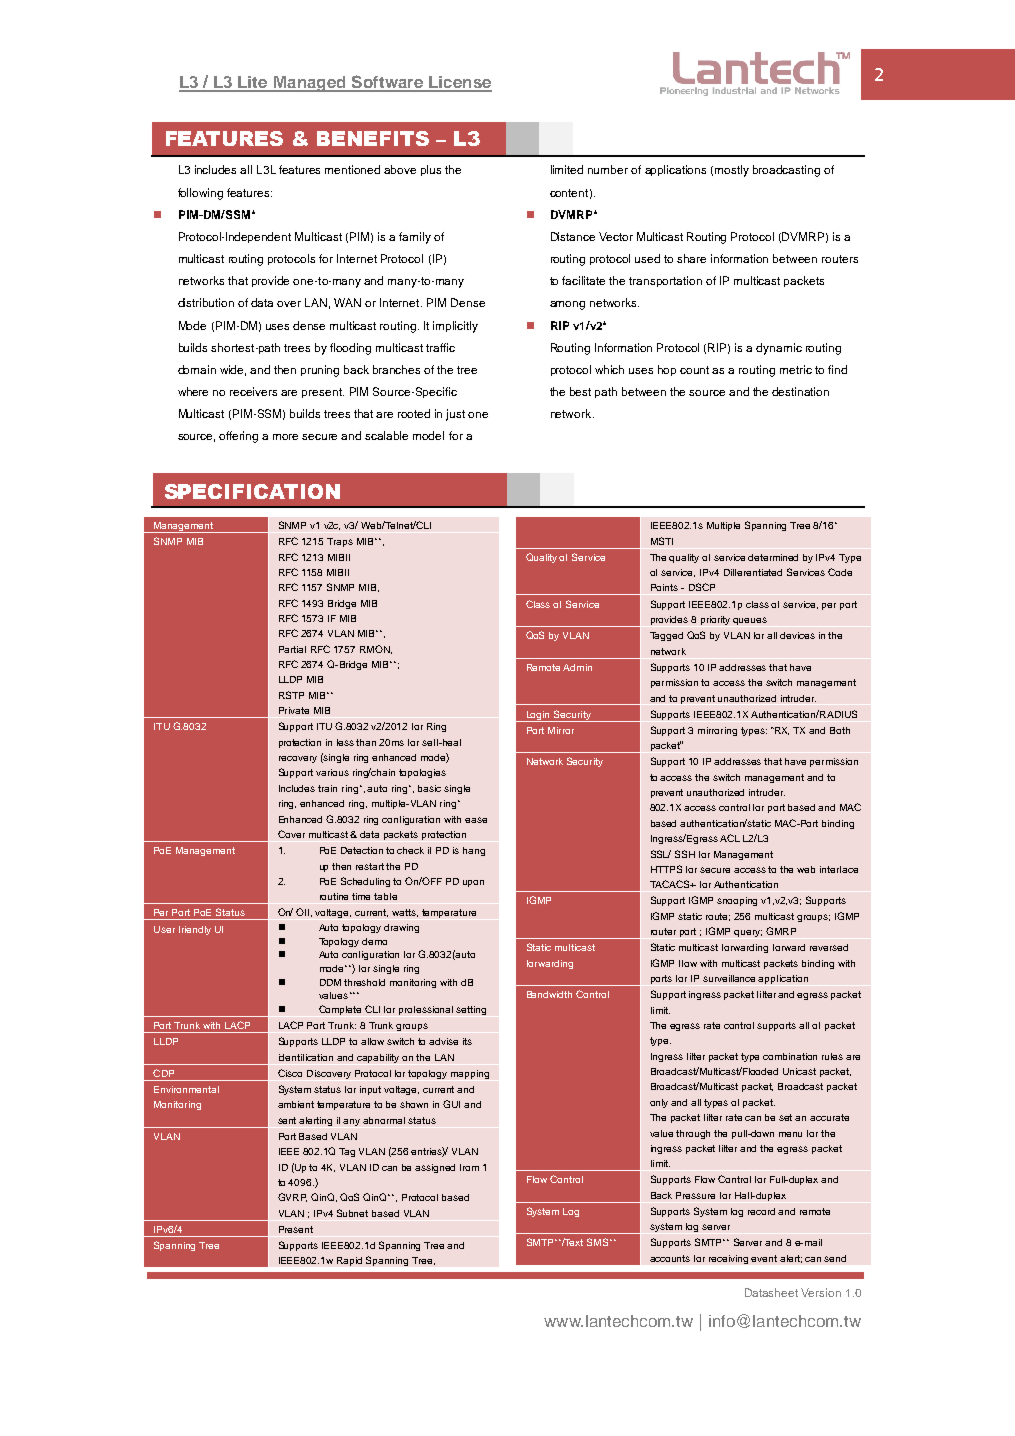 The image size is (1015, 1436). I want to click on mostly, so click(732, 171).
